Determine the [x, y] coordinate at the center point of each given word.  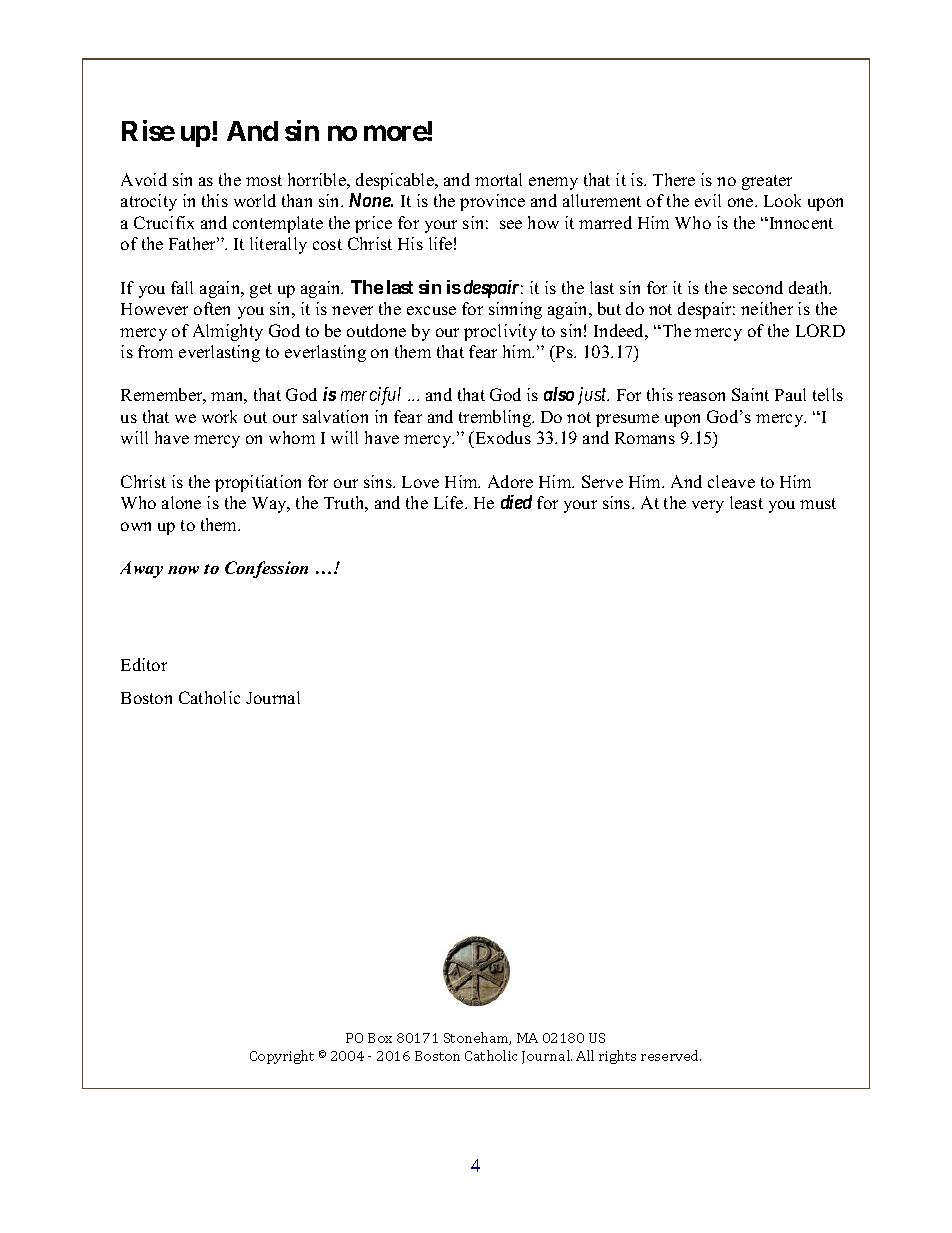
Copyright [282, 1057]
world [255, 200]
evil [708, 200]
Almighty [228, 332]
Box [380, 1038]
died [516, 502]
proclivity [500, 332]
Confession [266, 569]
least [746, 502]
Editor [144, 664]
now [183, 570]
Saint [750, 394]
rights [617, 1057]
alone [181, 502]
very [708, 506]
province [492, 202]
